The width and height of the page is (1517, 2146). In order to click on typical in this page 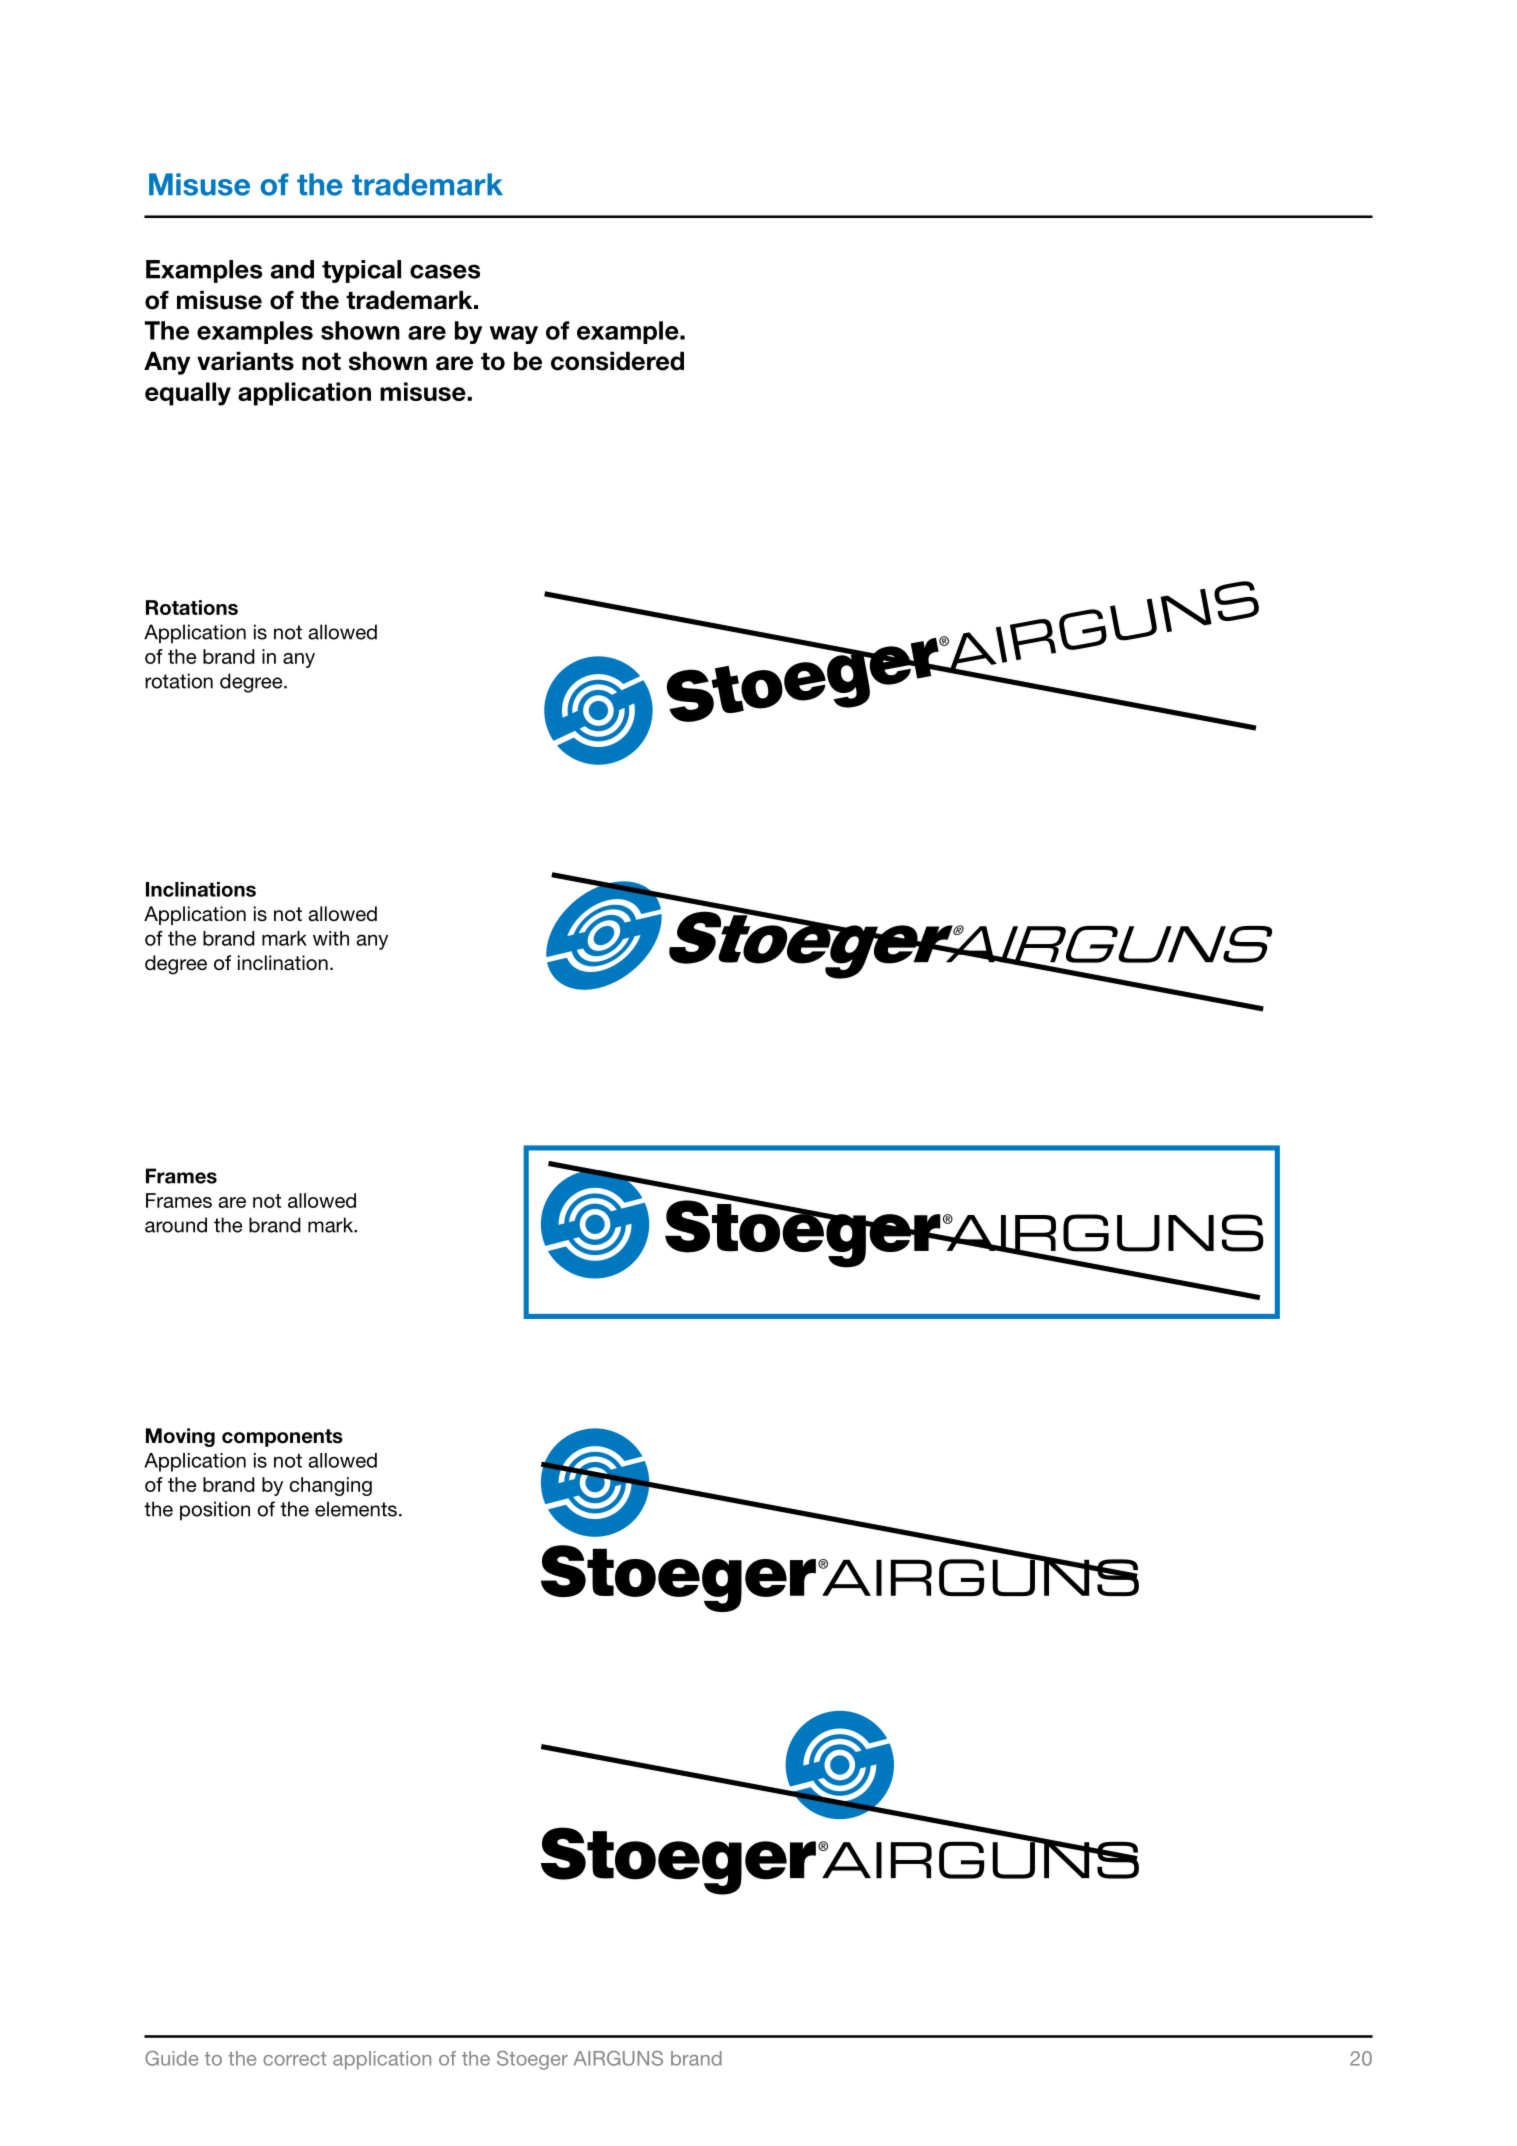, I will do `click(361, 271)`.
